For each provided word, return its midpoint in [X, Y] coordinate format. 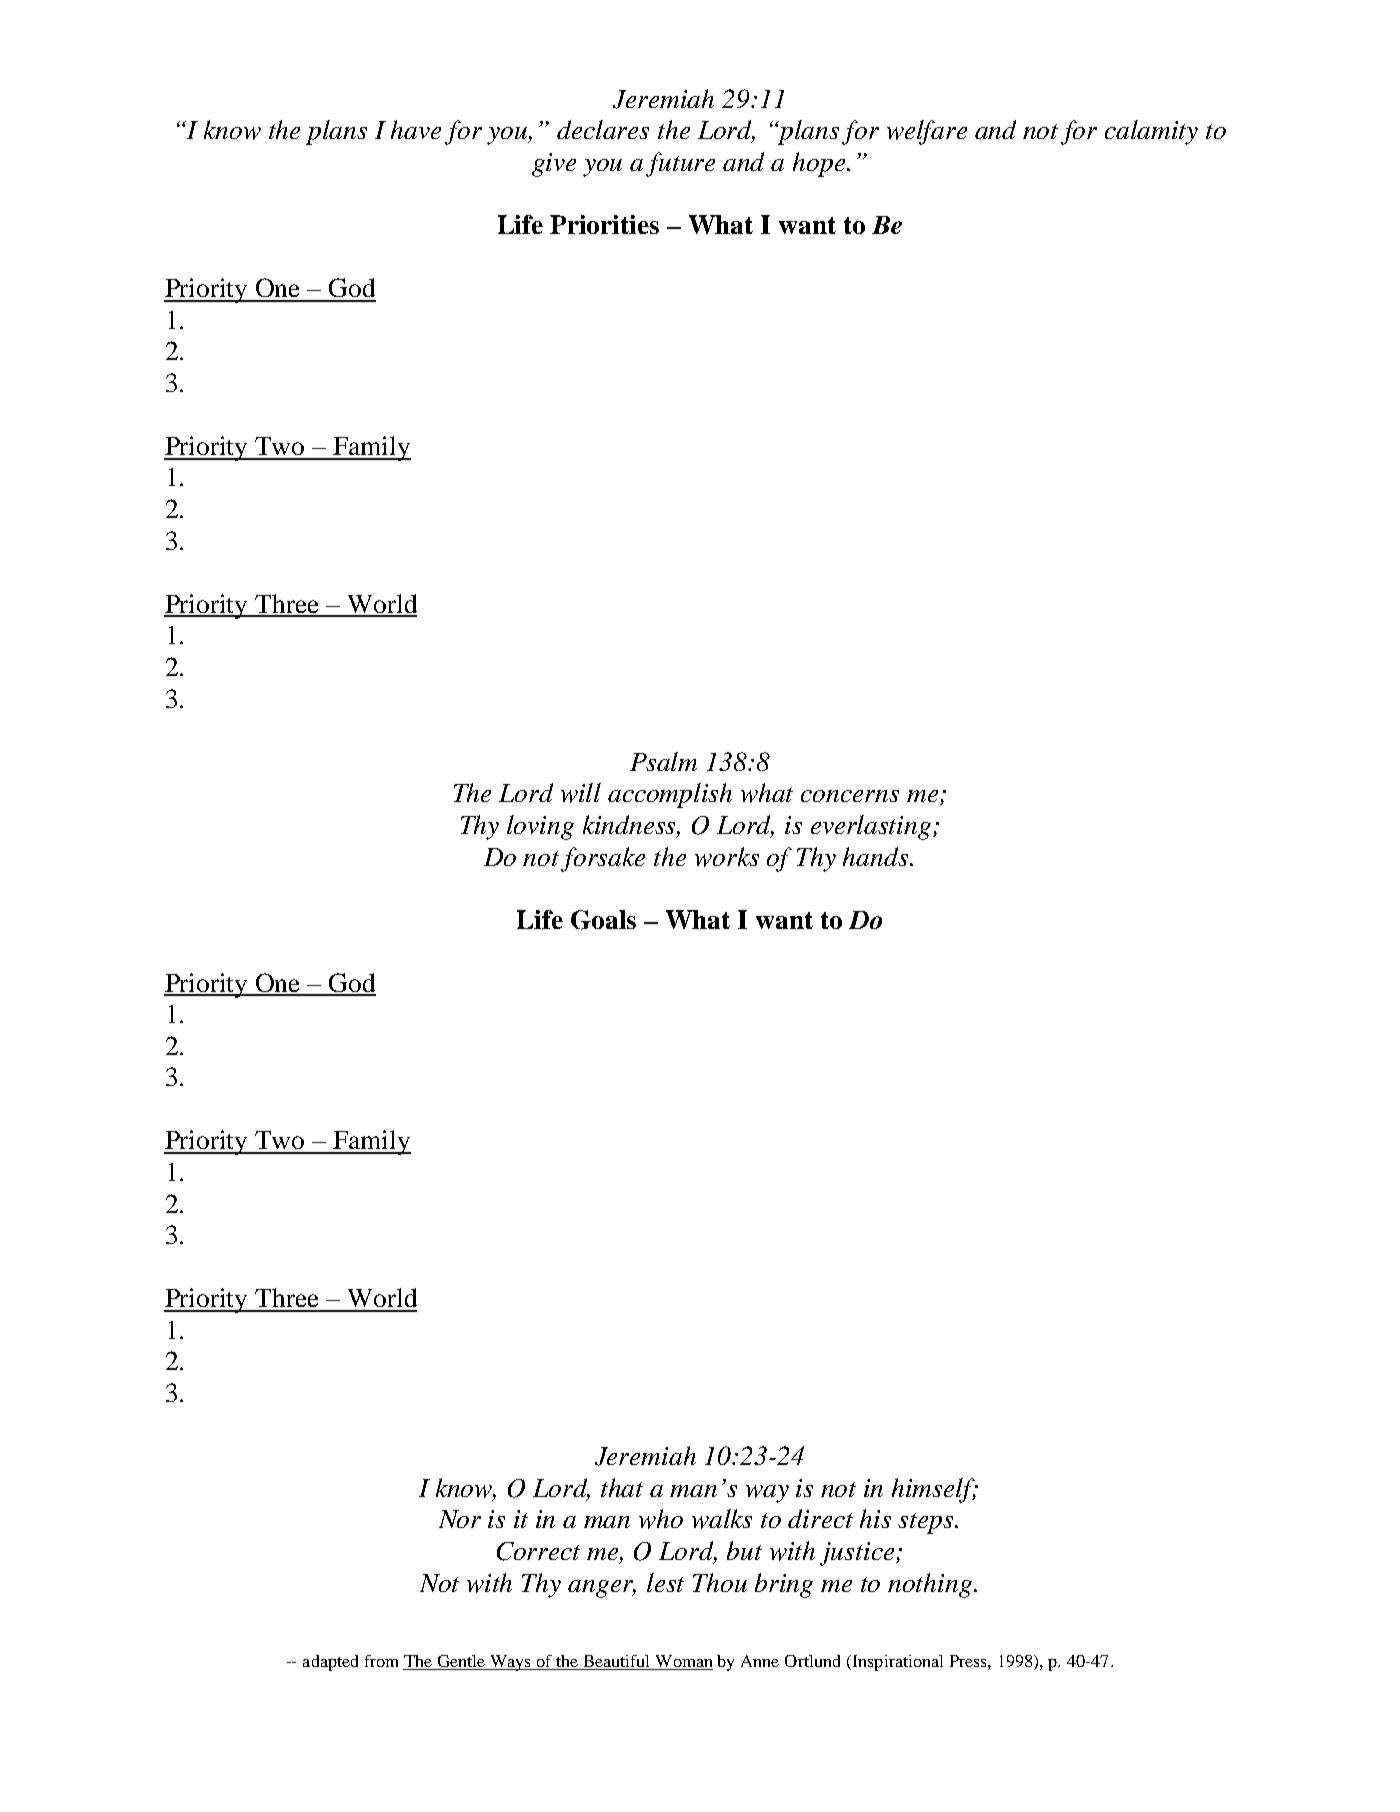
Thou [720, 1582]
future [680, 164]
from [381, 1661]
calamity [1151, 132]
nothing [931, 1585]
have [416, 129]
